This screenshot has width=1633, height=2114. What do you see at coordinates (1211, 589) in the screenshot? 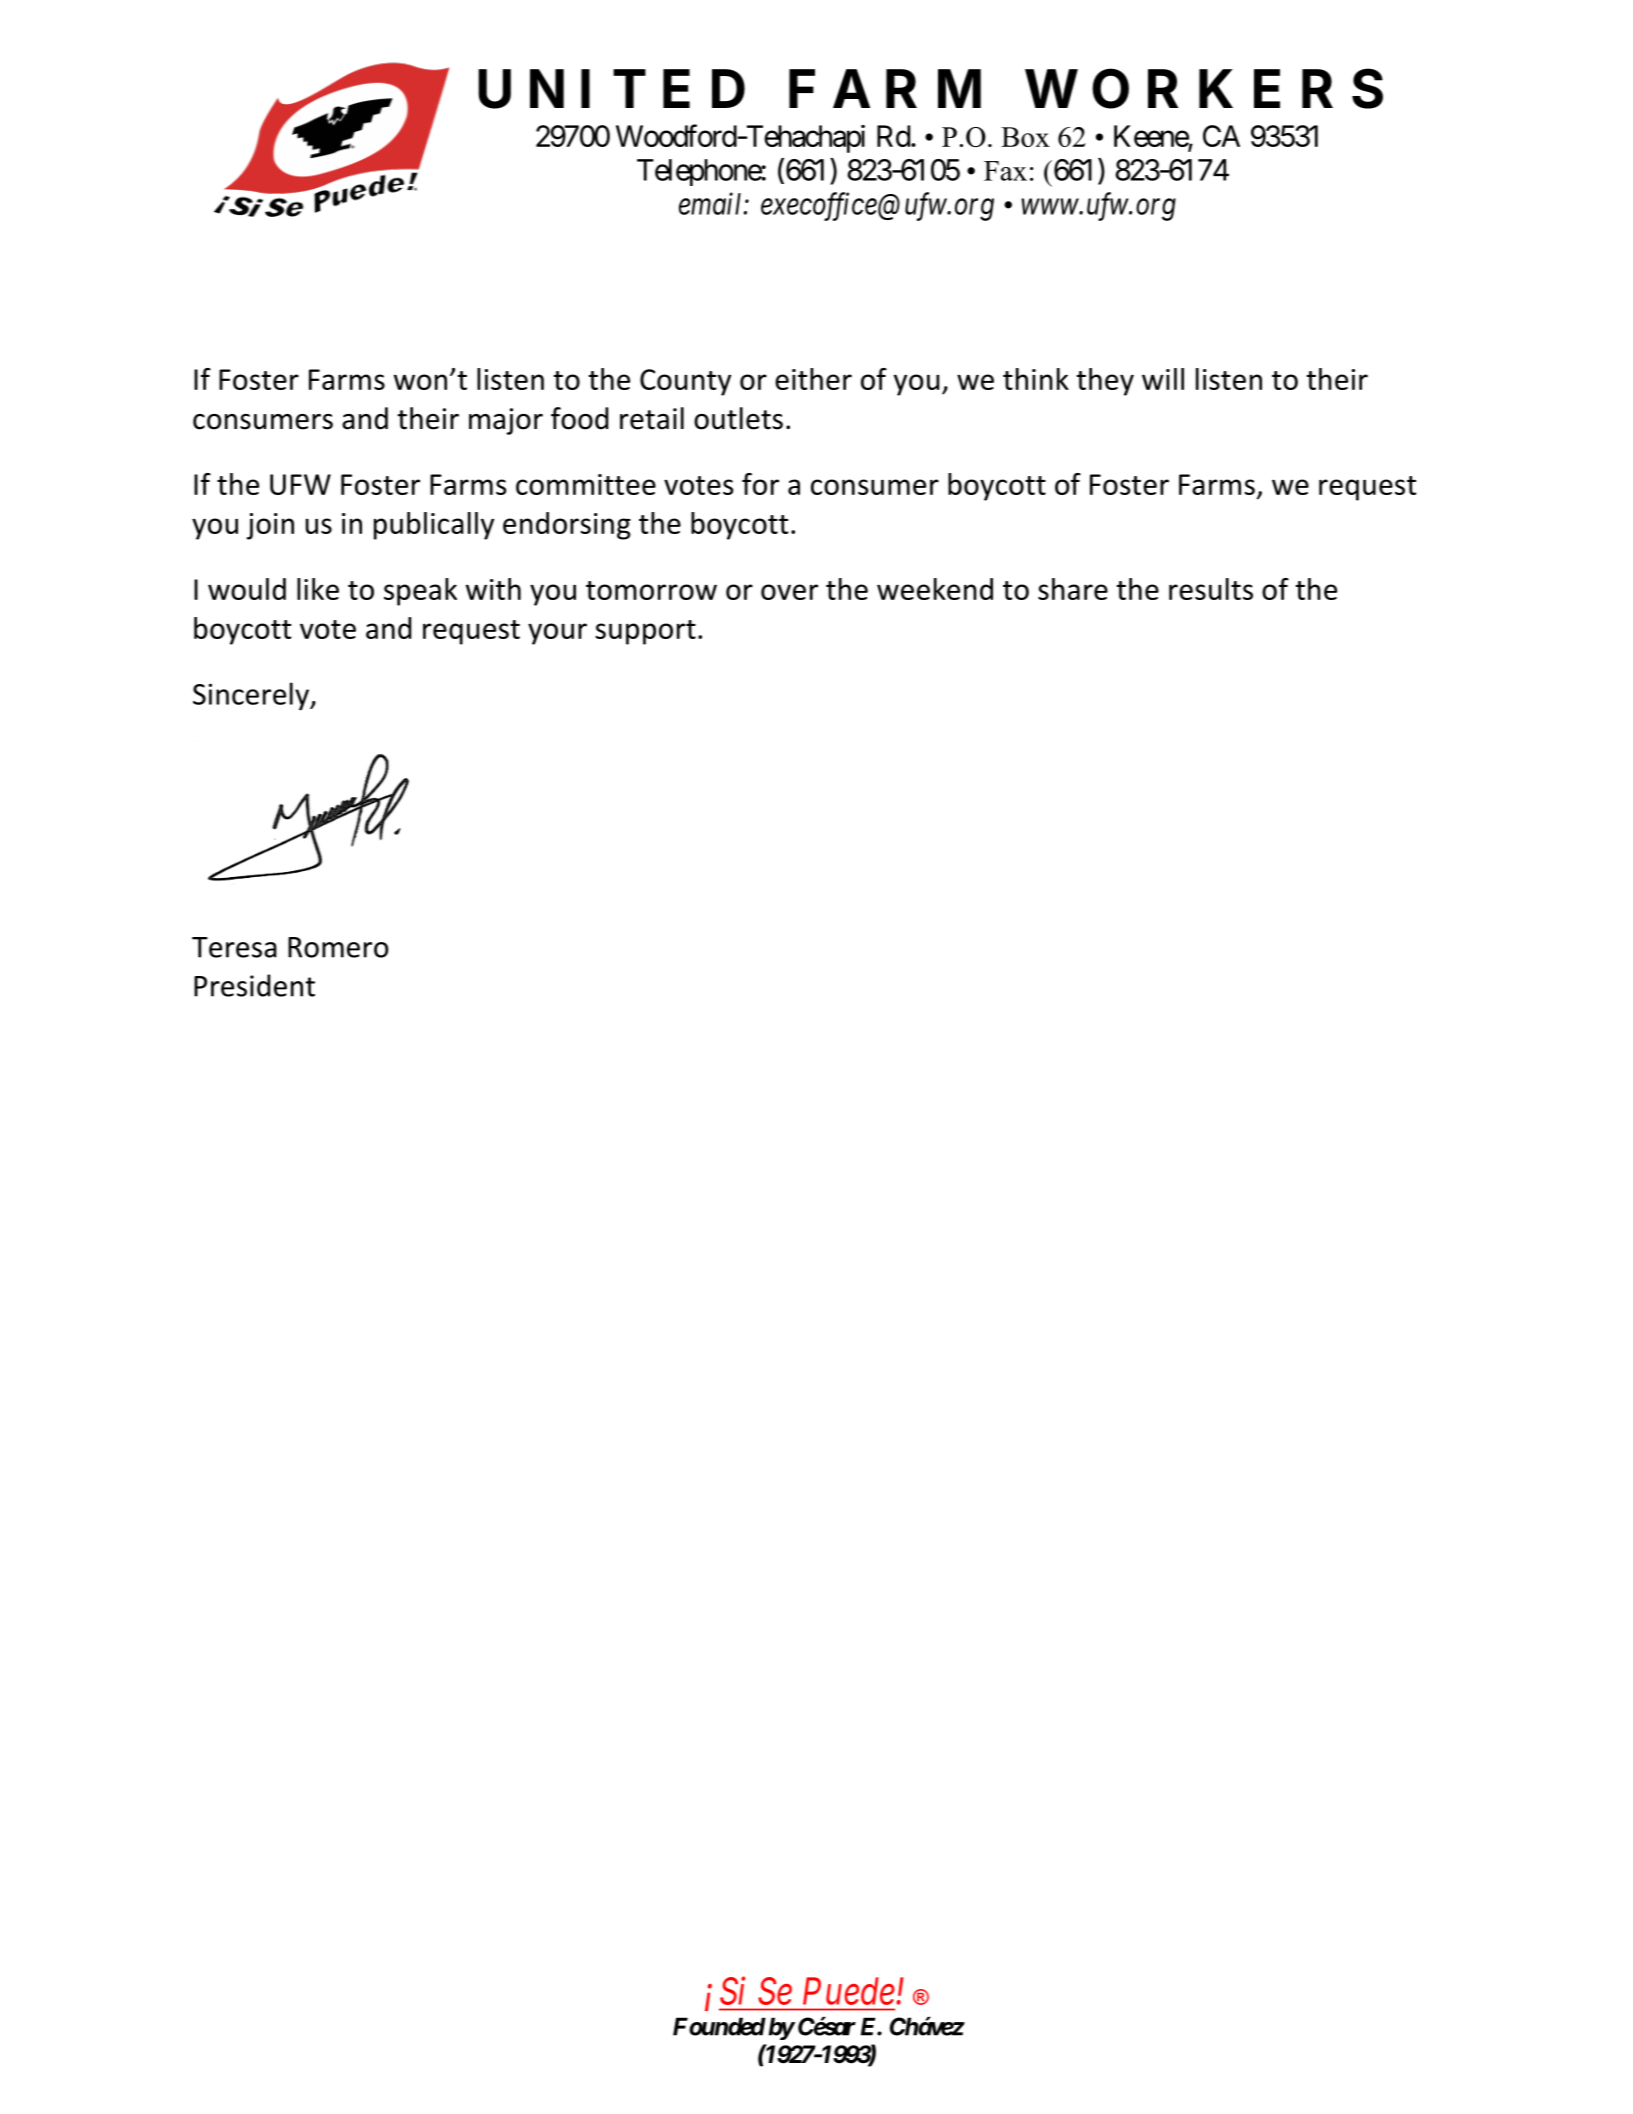
I see `results` at bounding box center [1211, 589].
